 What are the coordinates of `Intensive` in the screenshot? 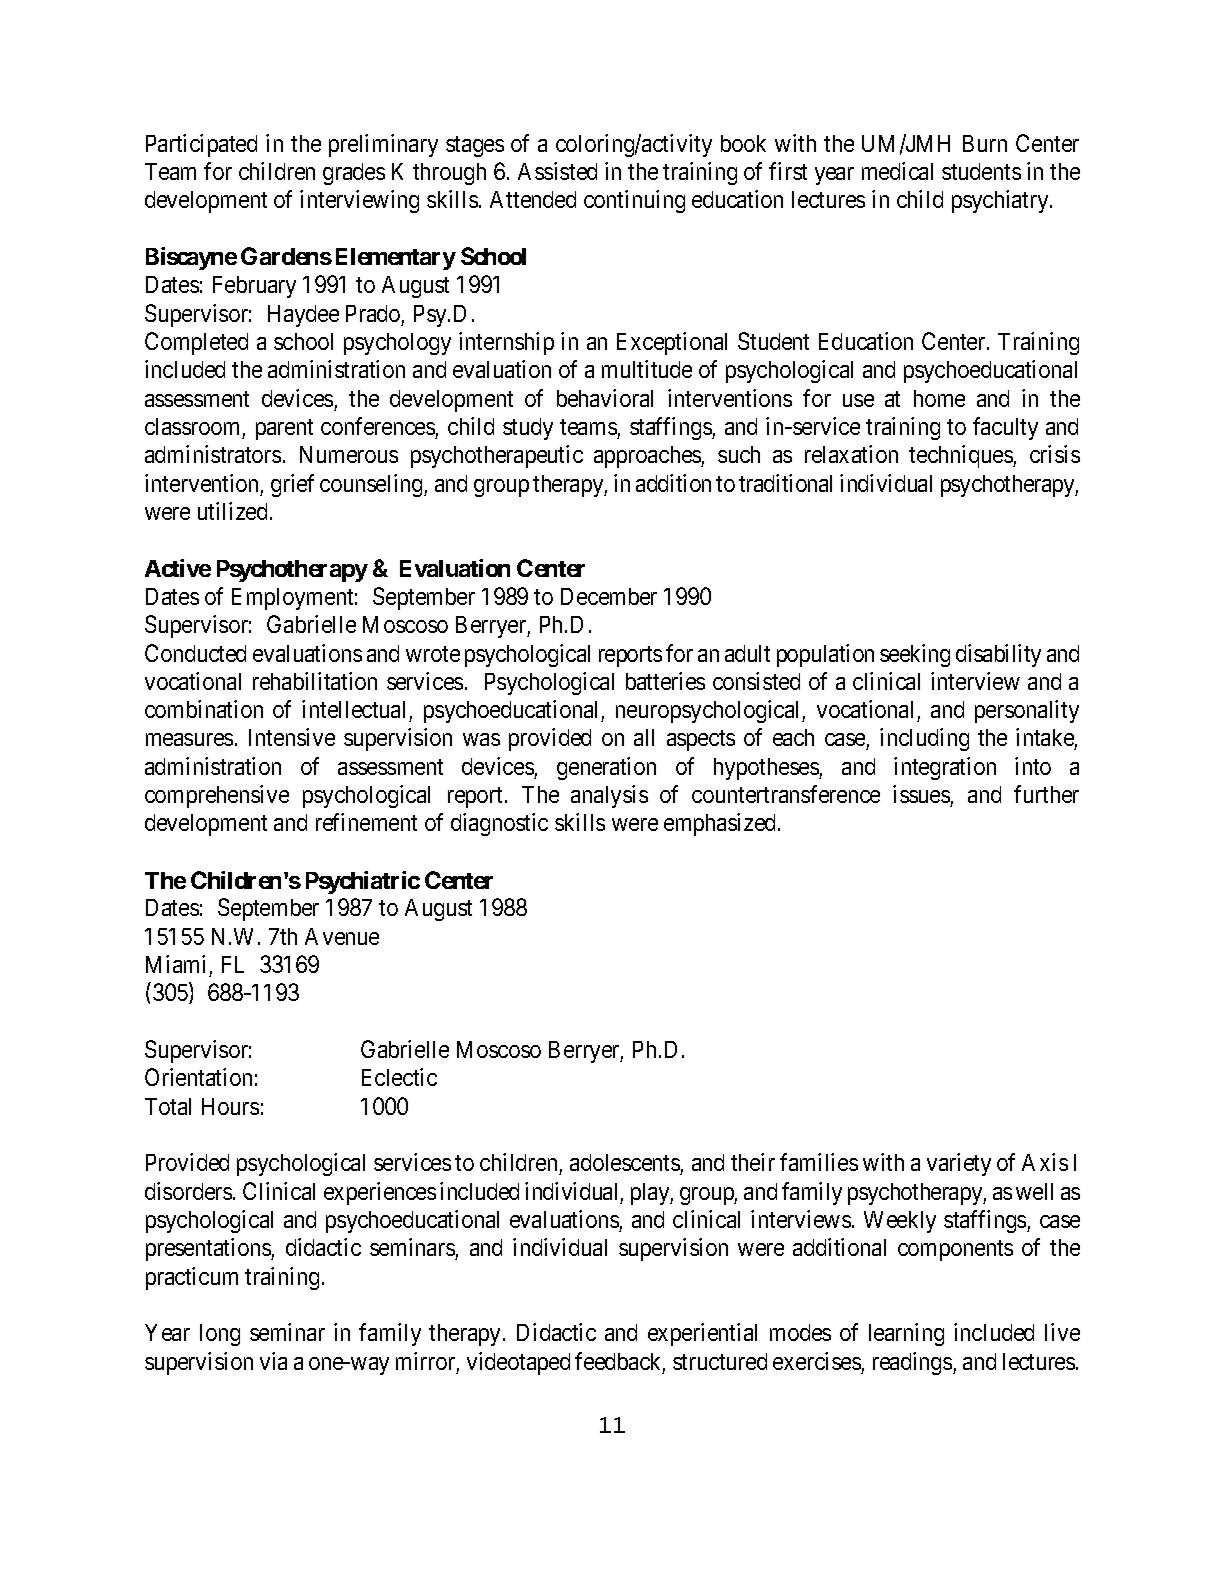 It's located at (292, 737).
